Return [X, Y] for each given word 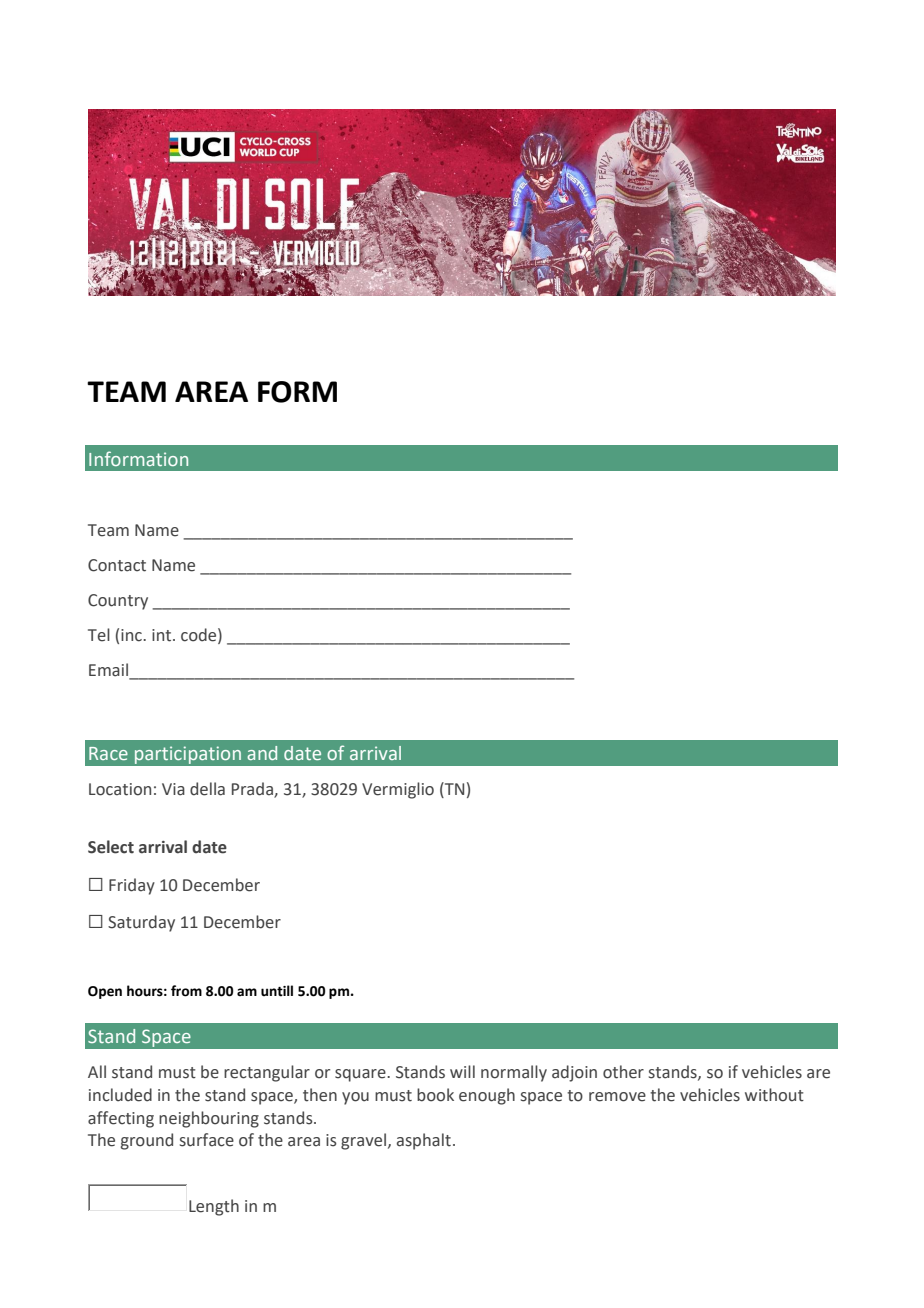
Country [118, 602]
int [161, 635]
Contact [117, 565]
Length [214, 1207]
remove [617, 1097]
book [435, 1095]
